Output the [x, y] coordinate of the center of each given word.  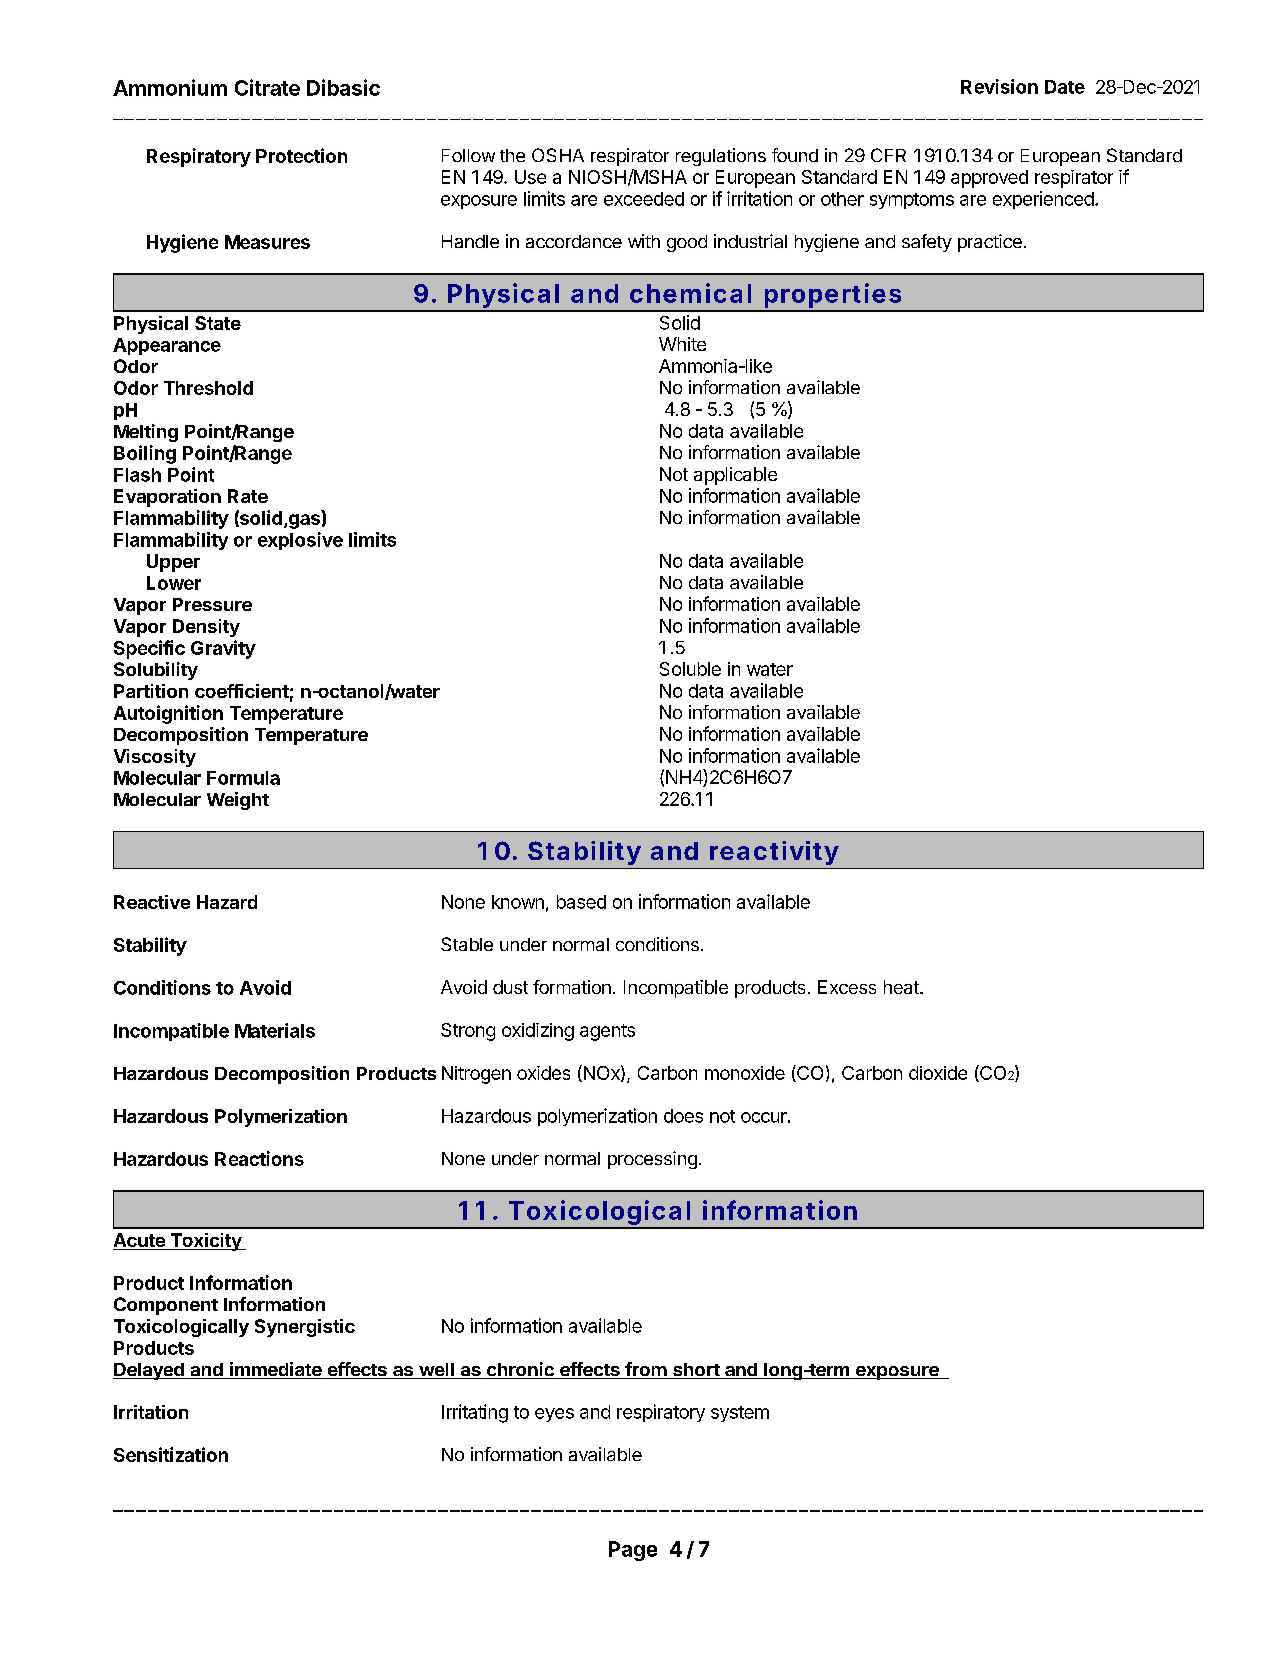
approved [989, 179]
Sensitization [171, 1454]
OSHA [558, 155]
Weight [238, 801]
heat [902, 987]
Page [633, 1551]
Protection [301, 155]
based [581, 902]
